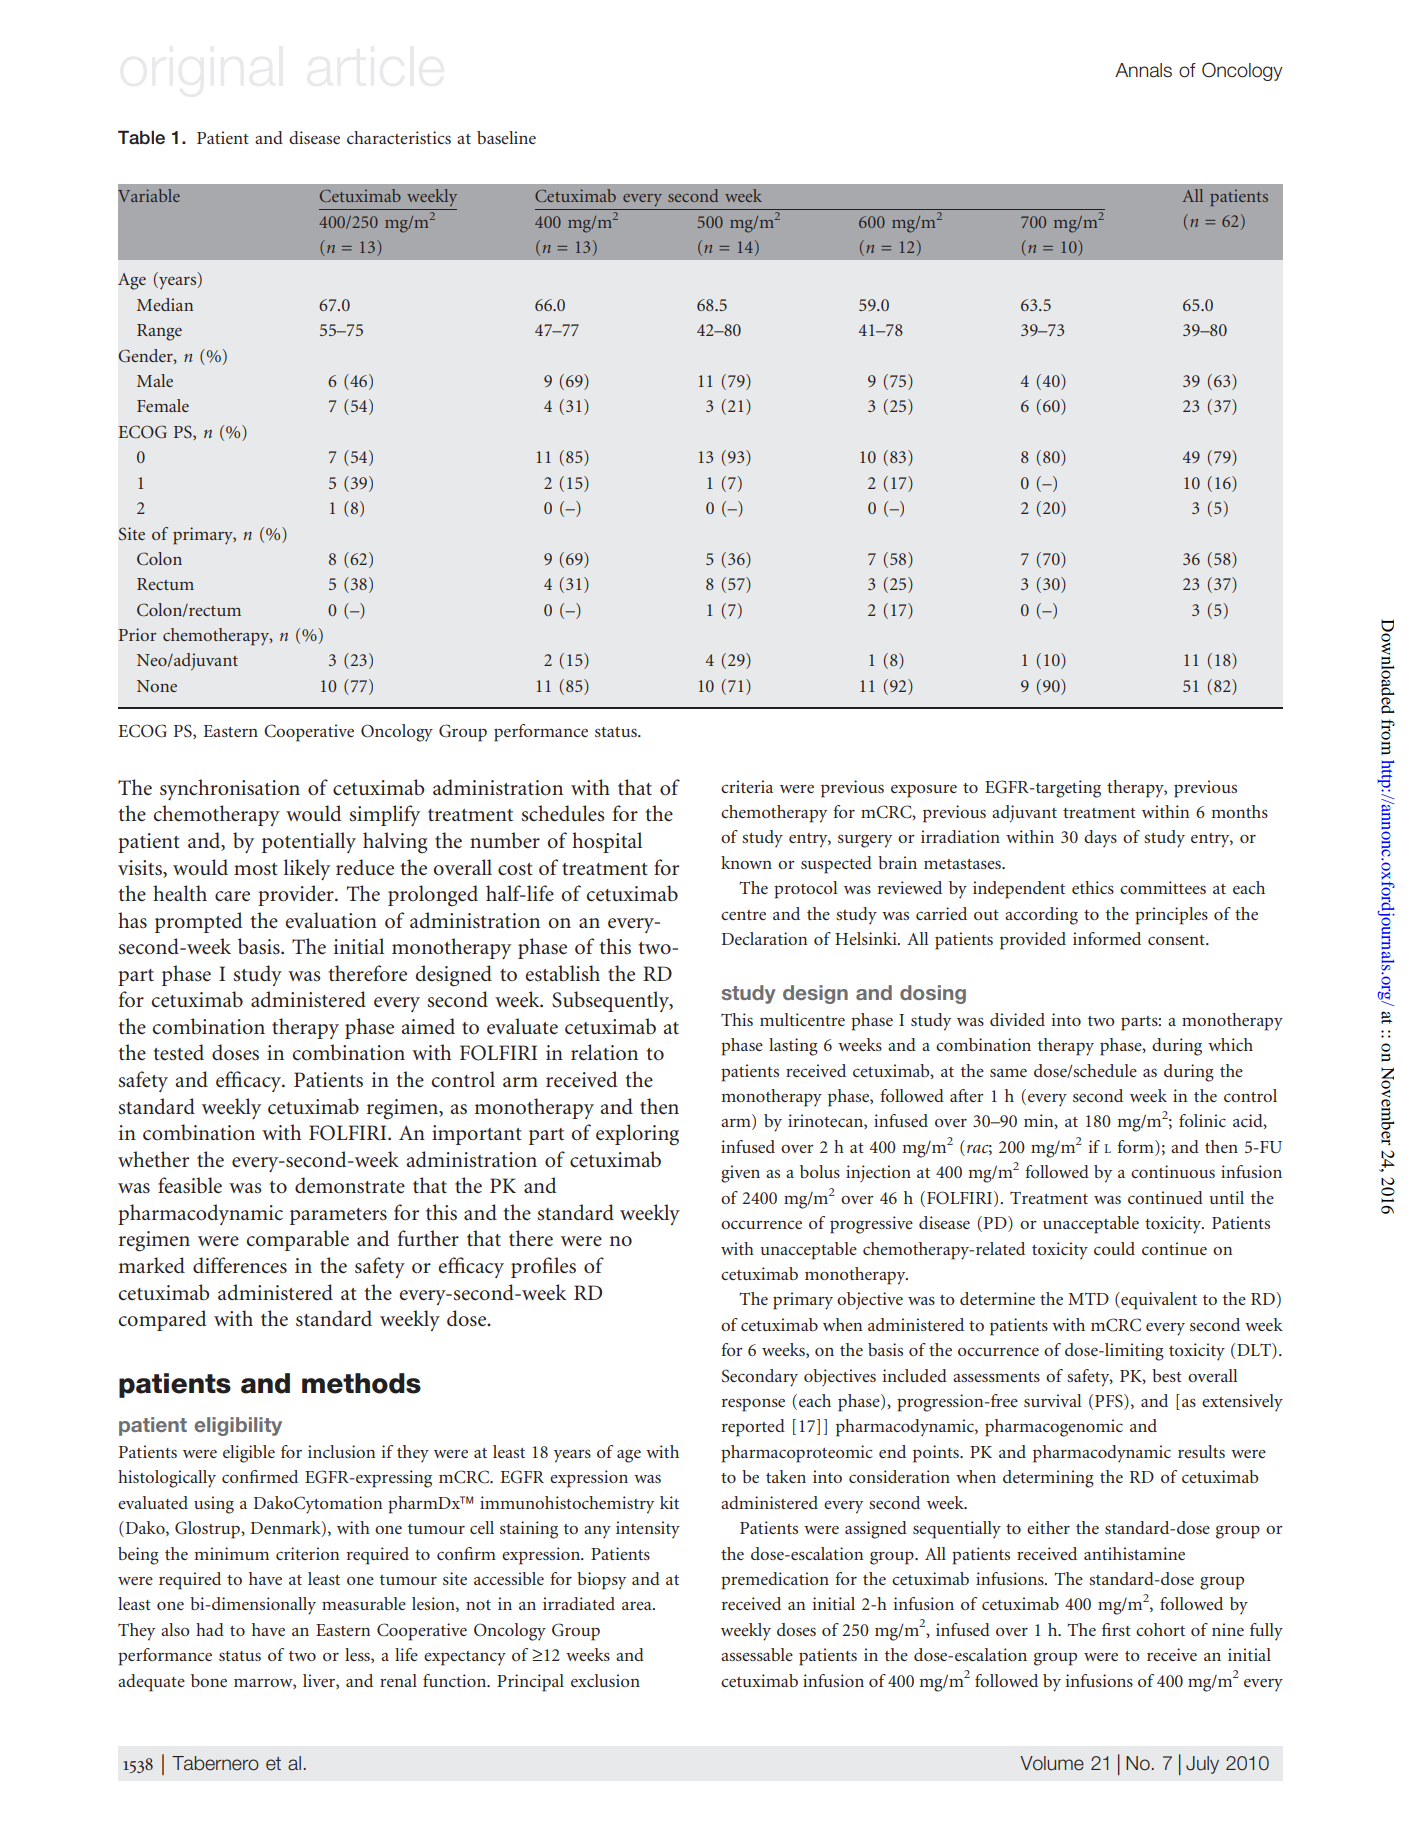  Describe the element at coordinates (240, 1265) in the screenshot. I see `differences` at that location.
